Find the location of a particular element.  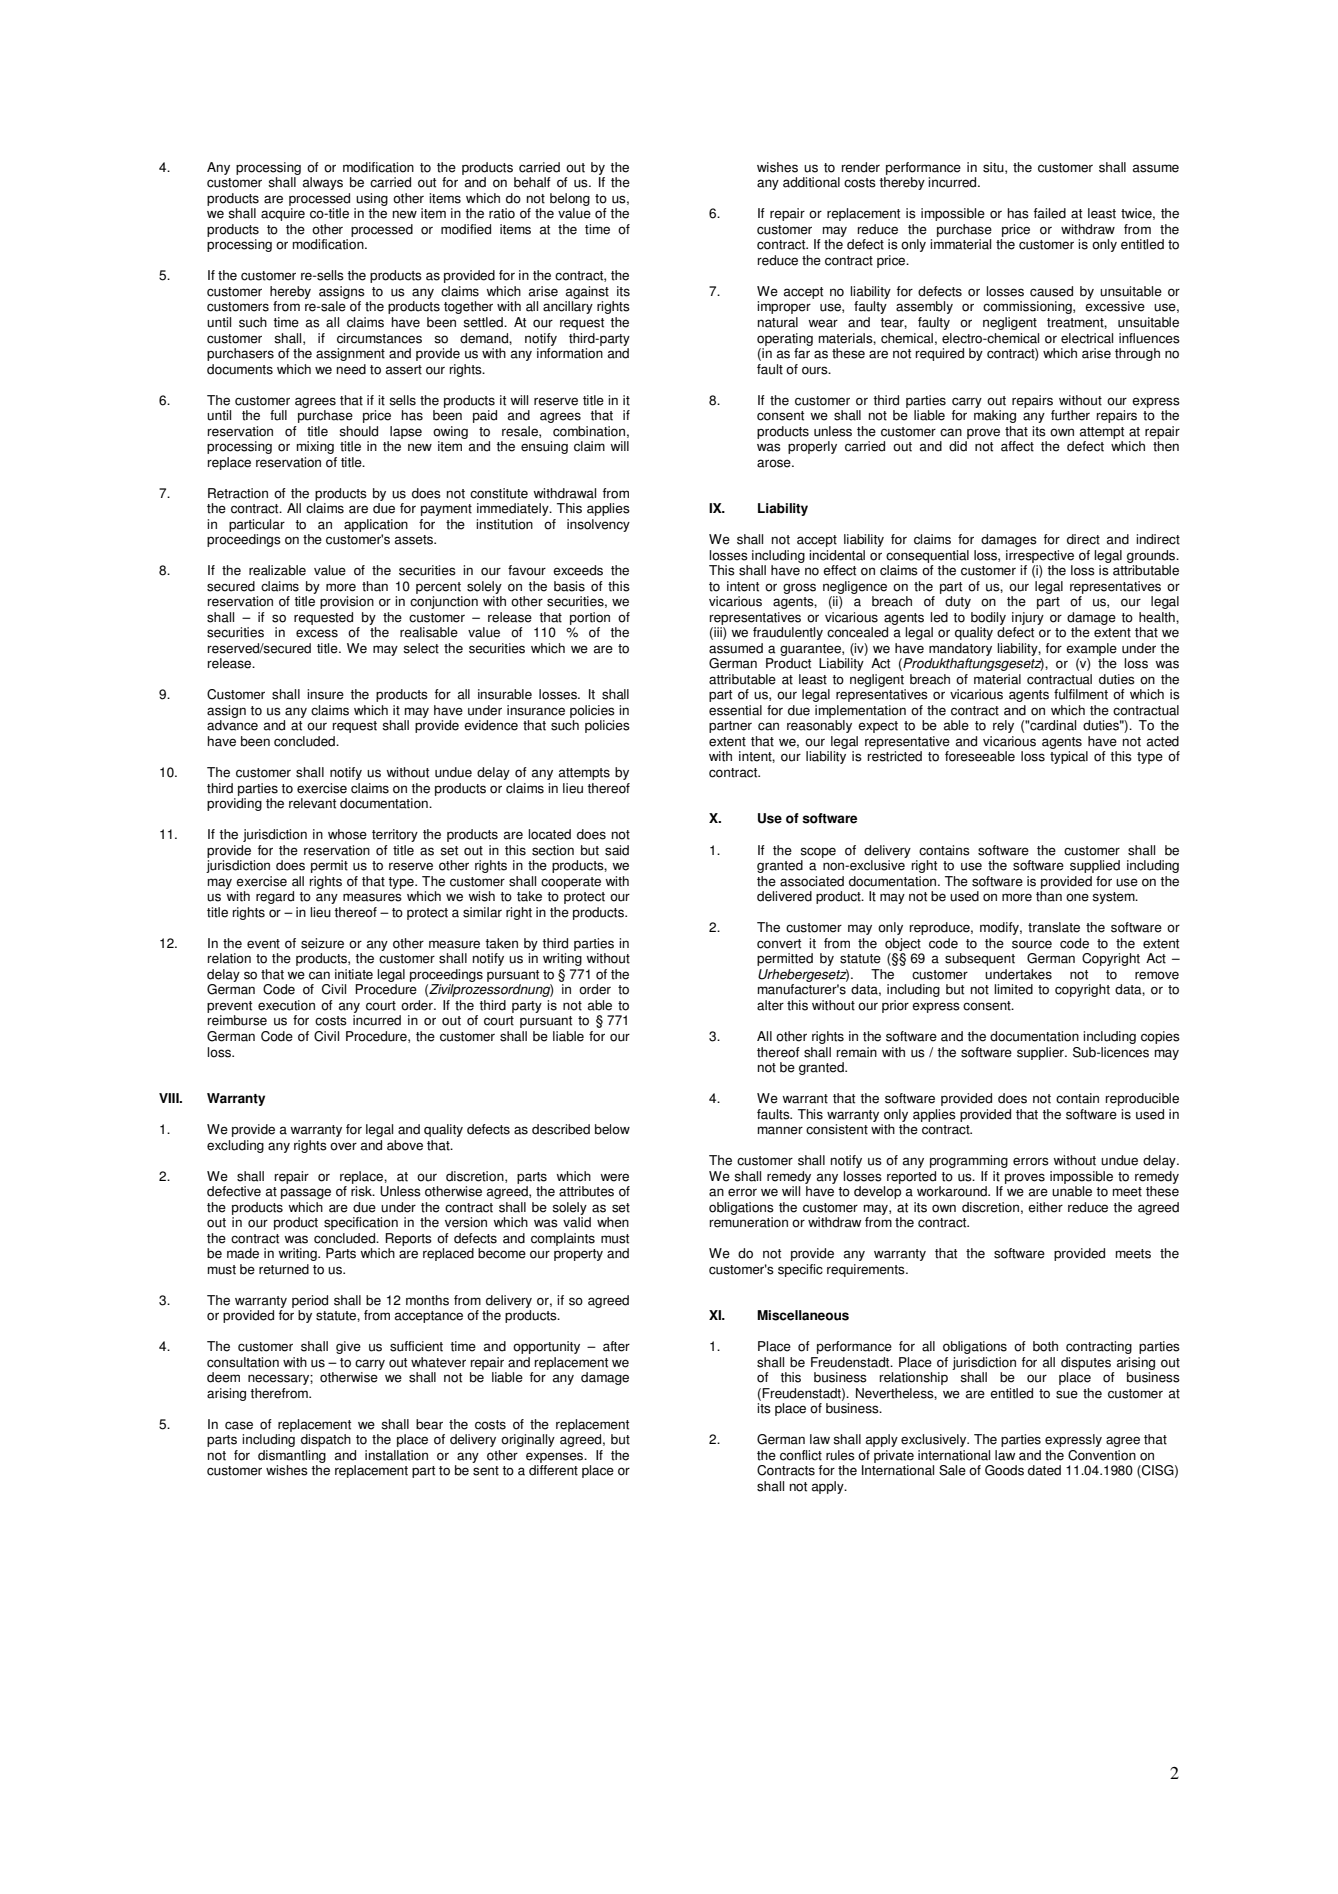

irrespective is located at coordinates (1040, 556).
